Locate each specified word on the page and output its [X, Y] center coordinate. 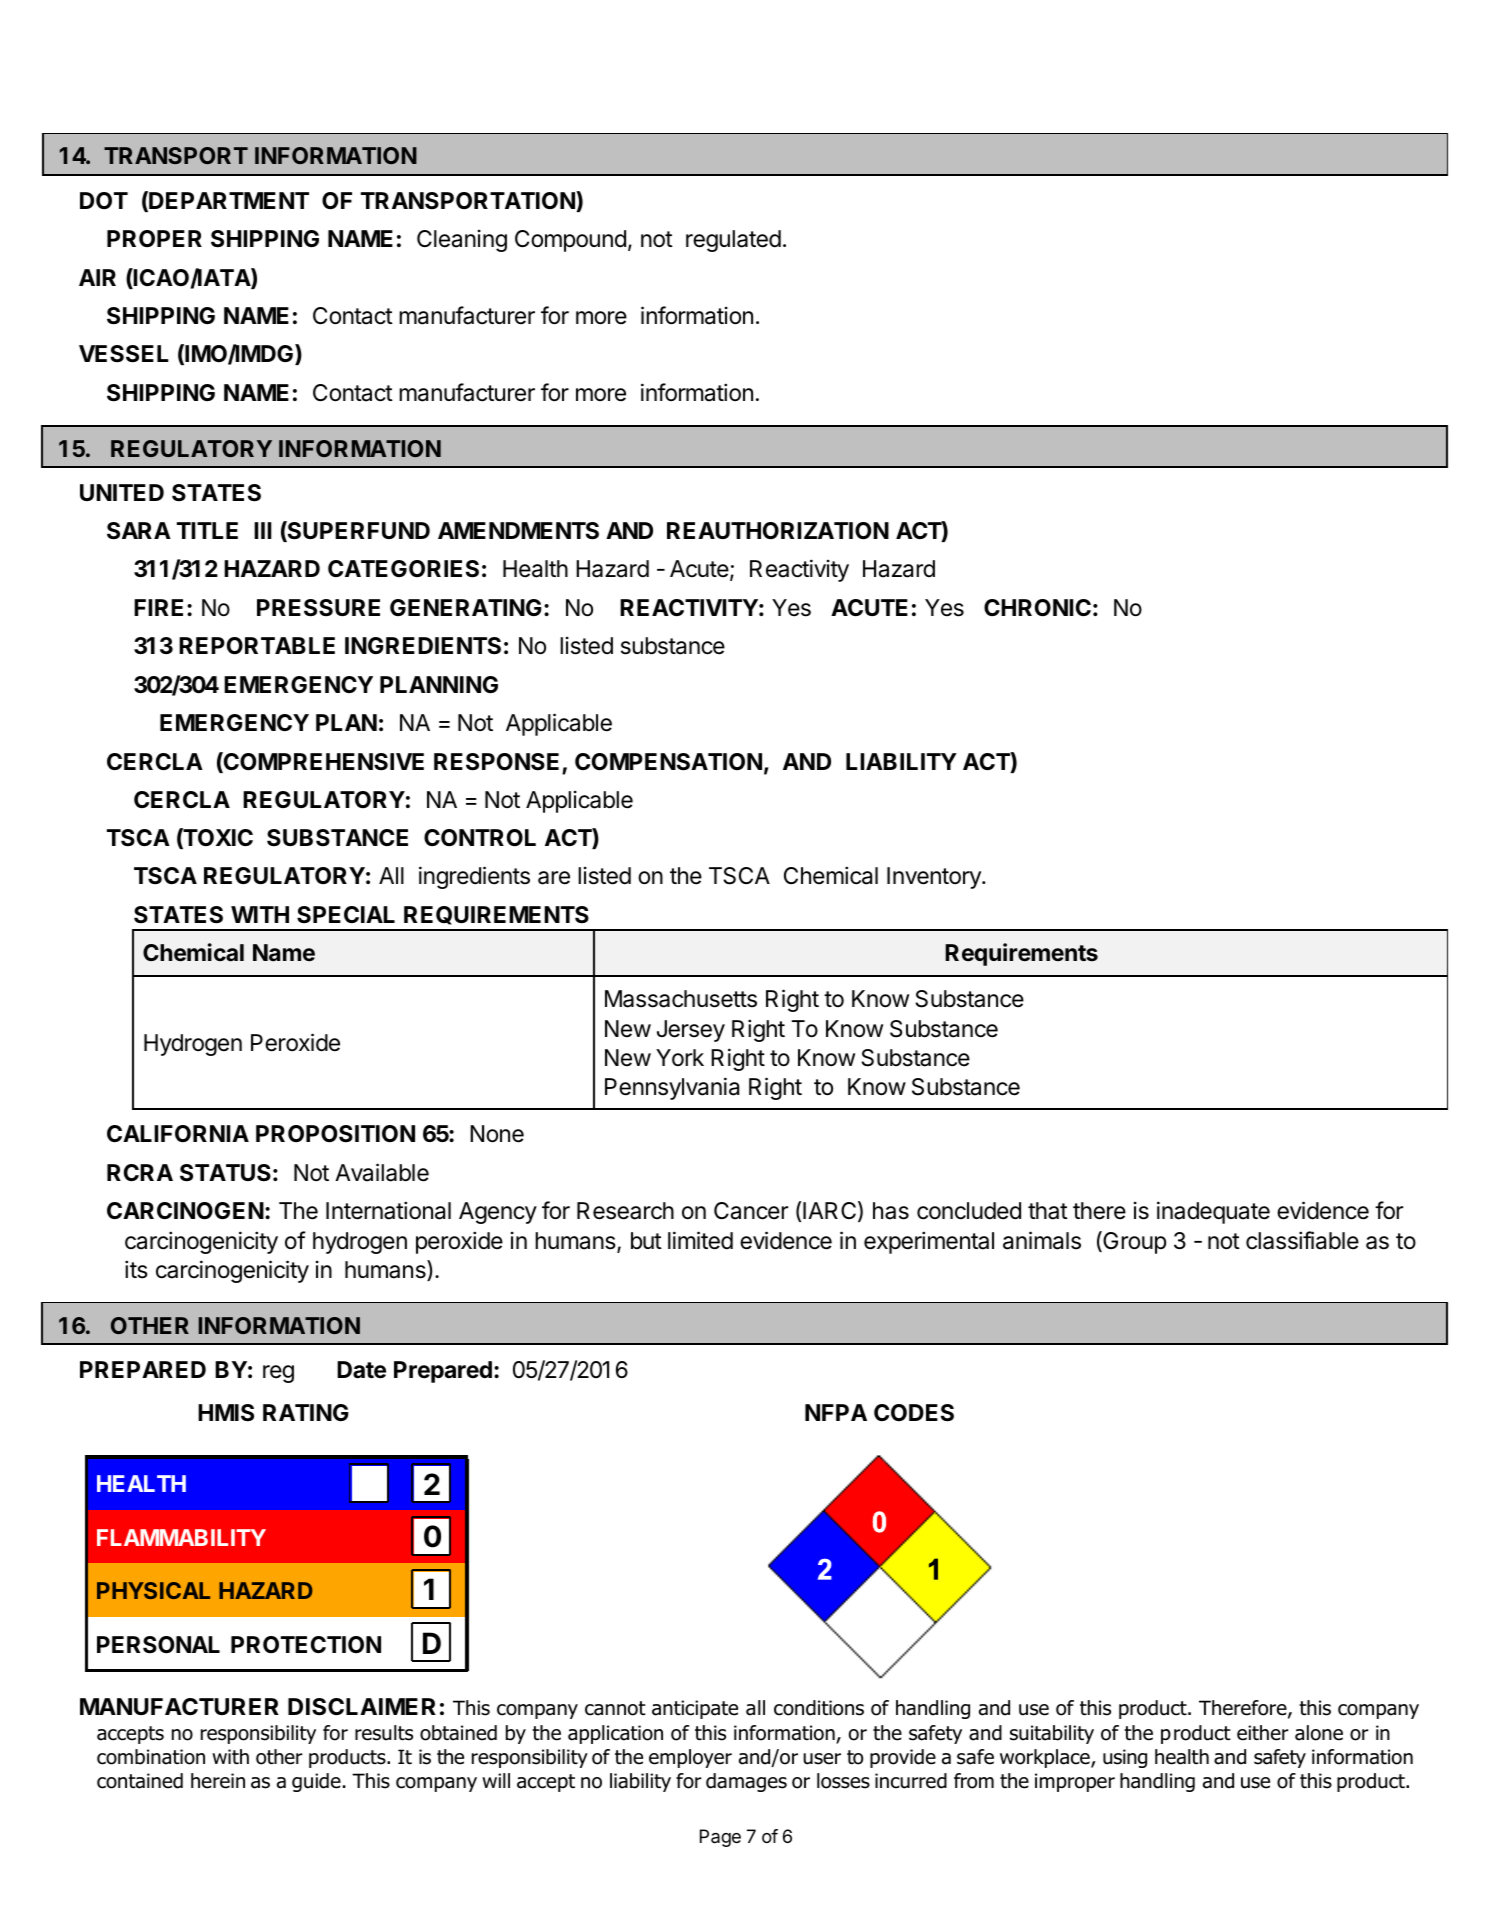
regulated [733, 241]
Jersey [691, 1031]
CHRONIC [1037, 608]
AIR [97, 277]
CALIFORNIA [178, 1133]
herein [218, 1781]
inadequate [1213, 1212]
